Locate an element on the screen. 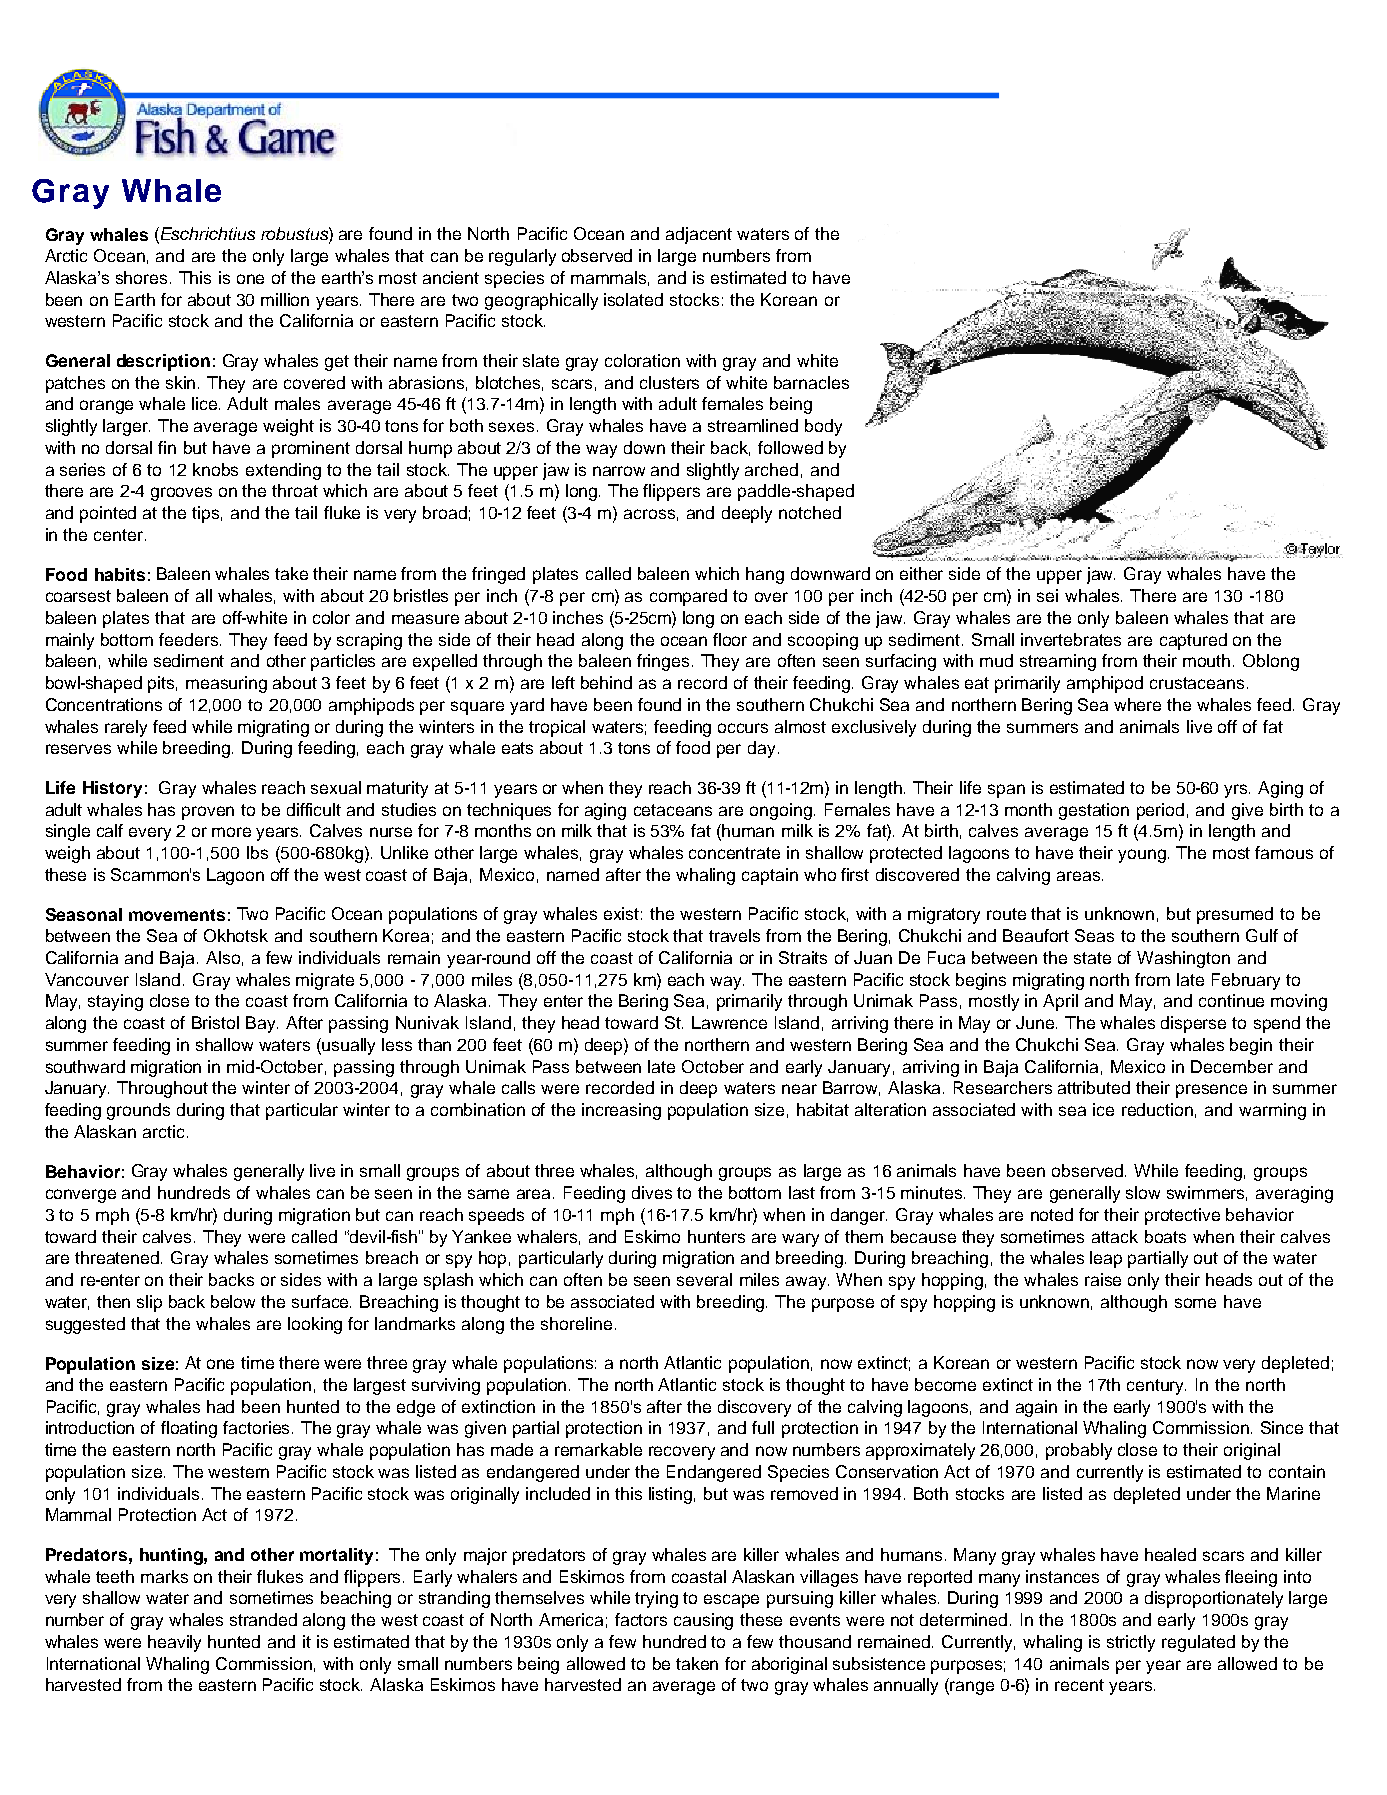  body is located at coordinates (823, 427).
